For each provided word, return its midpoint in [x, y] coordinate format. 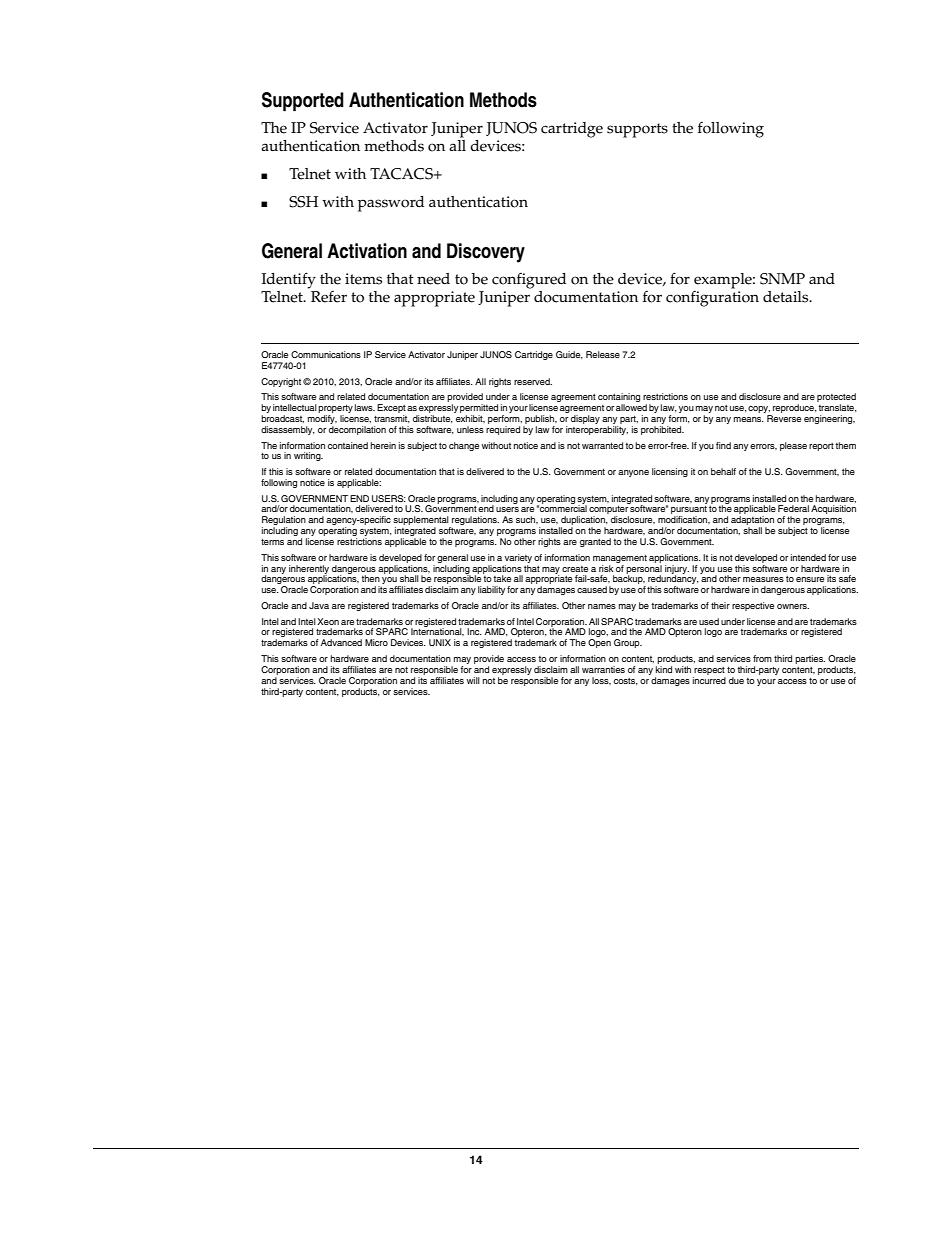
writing [308, 456]
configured [529, 281]
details [787, 297]
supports [637, 130]
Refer [329, 297]
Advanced [341, 642]
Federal [793, 508]
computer [609, 511]
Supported [303, 102]
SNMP [782, 279]
